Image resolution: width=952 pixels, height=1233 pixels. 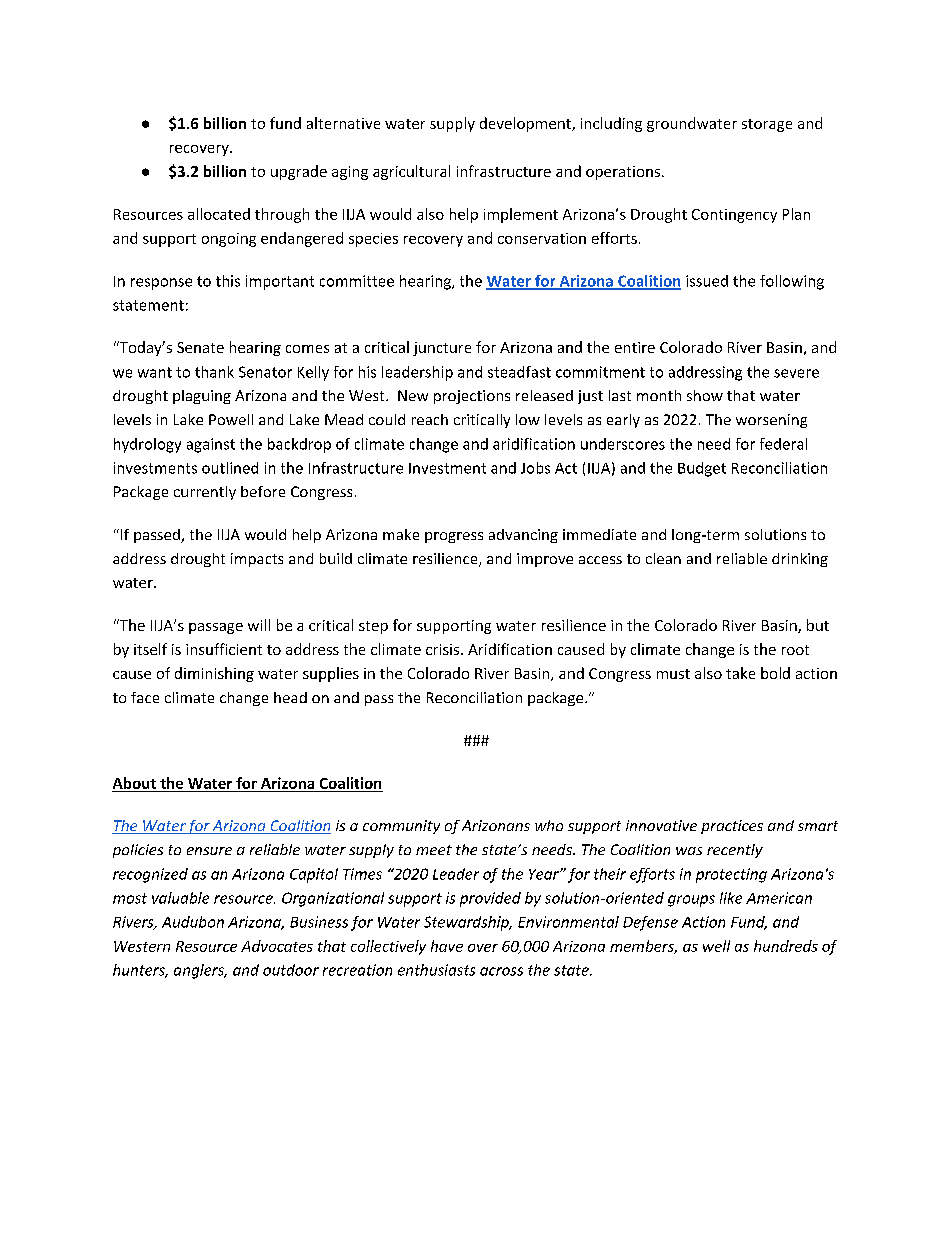 What do you see at coordinates (454, 537) in the screenshot?
I see `progress` at bounding box center [454, 537].
